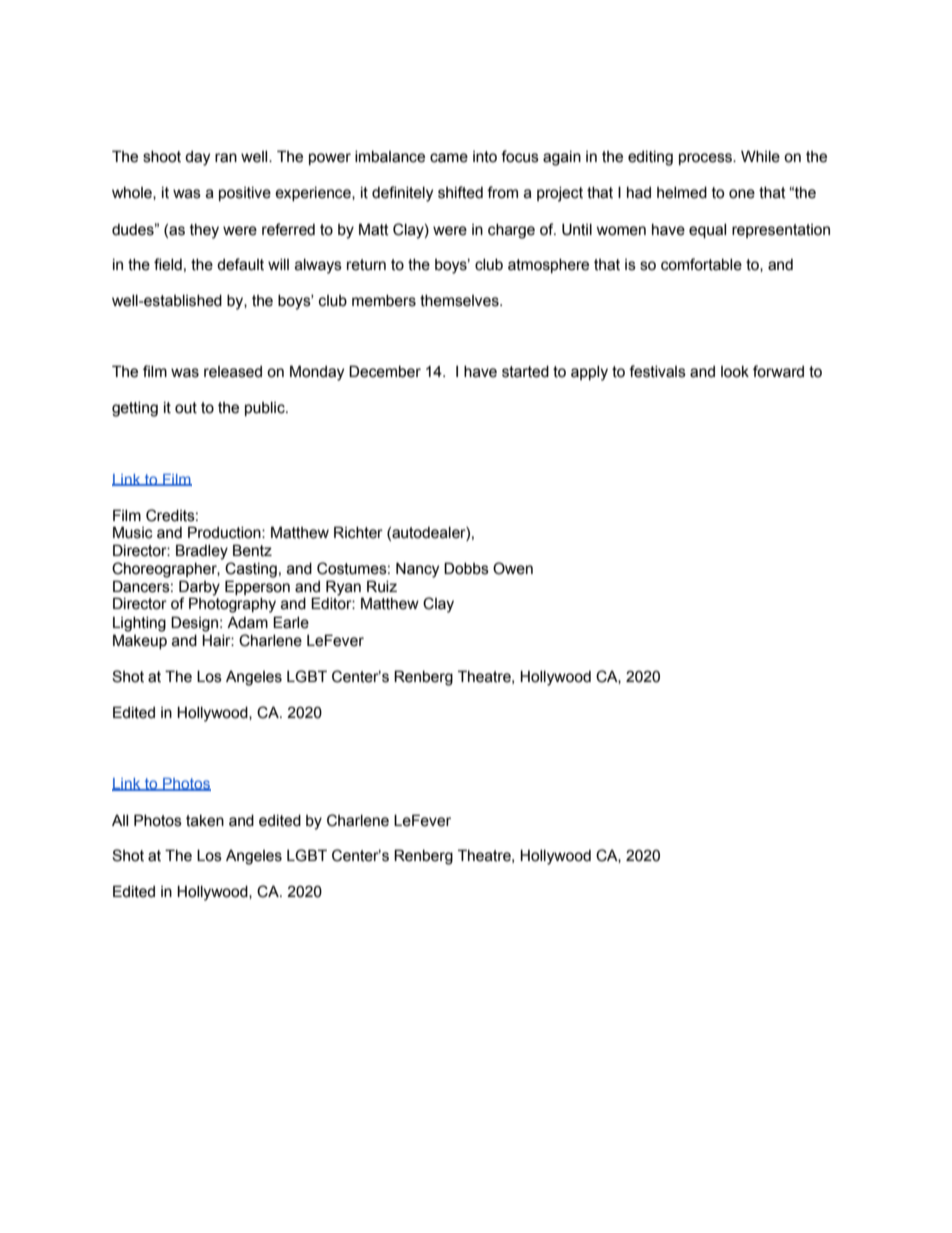  I want to click on Owen, so click(513, 568).
